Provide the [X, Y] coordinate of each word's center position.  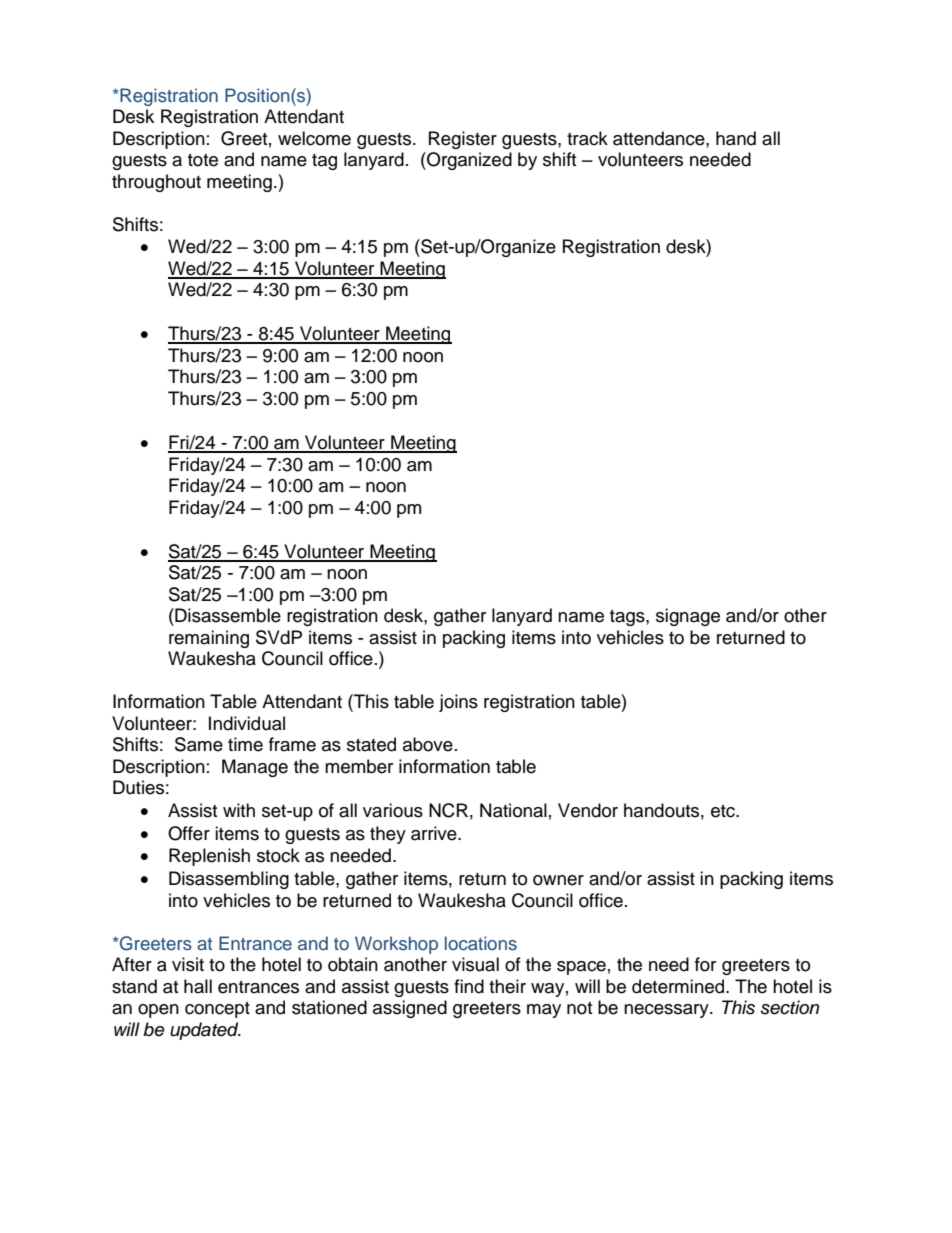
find [469, 986]
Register [463, 140]
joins [458, 703]
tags [628, 618]
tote [203, 160]
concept [217, 1010]
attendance [660, 138]
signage [688, 617]
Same [199, 744]
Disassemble [227, 615]
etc [724, 811]
